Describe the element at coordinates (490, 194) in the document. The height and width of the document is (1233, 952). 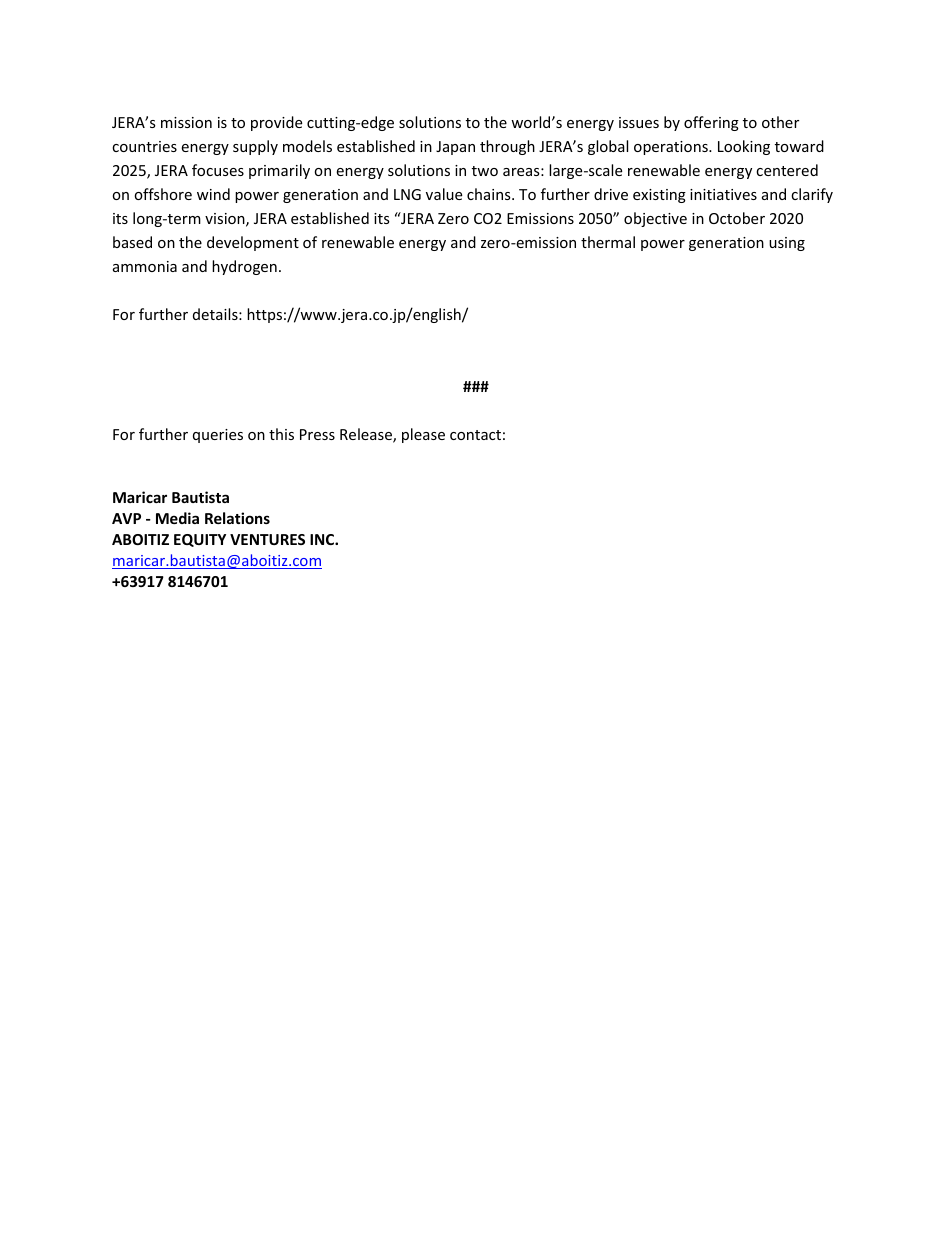
I see `chains` at that location.
